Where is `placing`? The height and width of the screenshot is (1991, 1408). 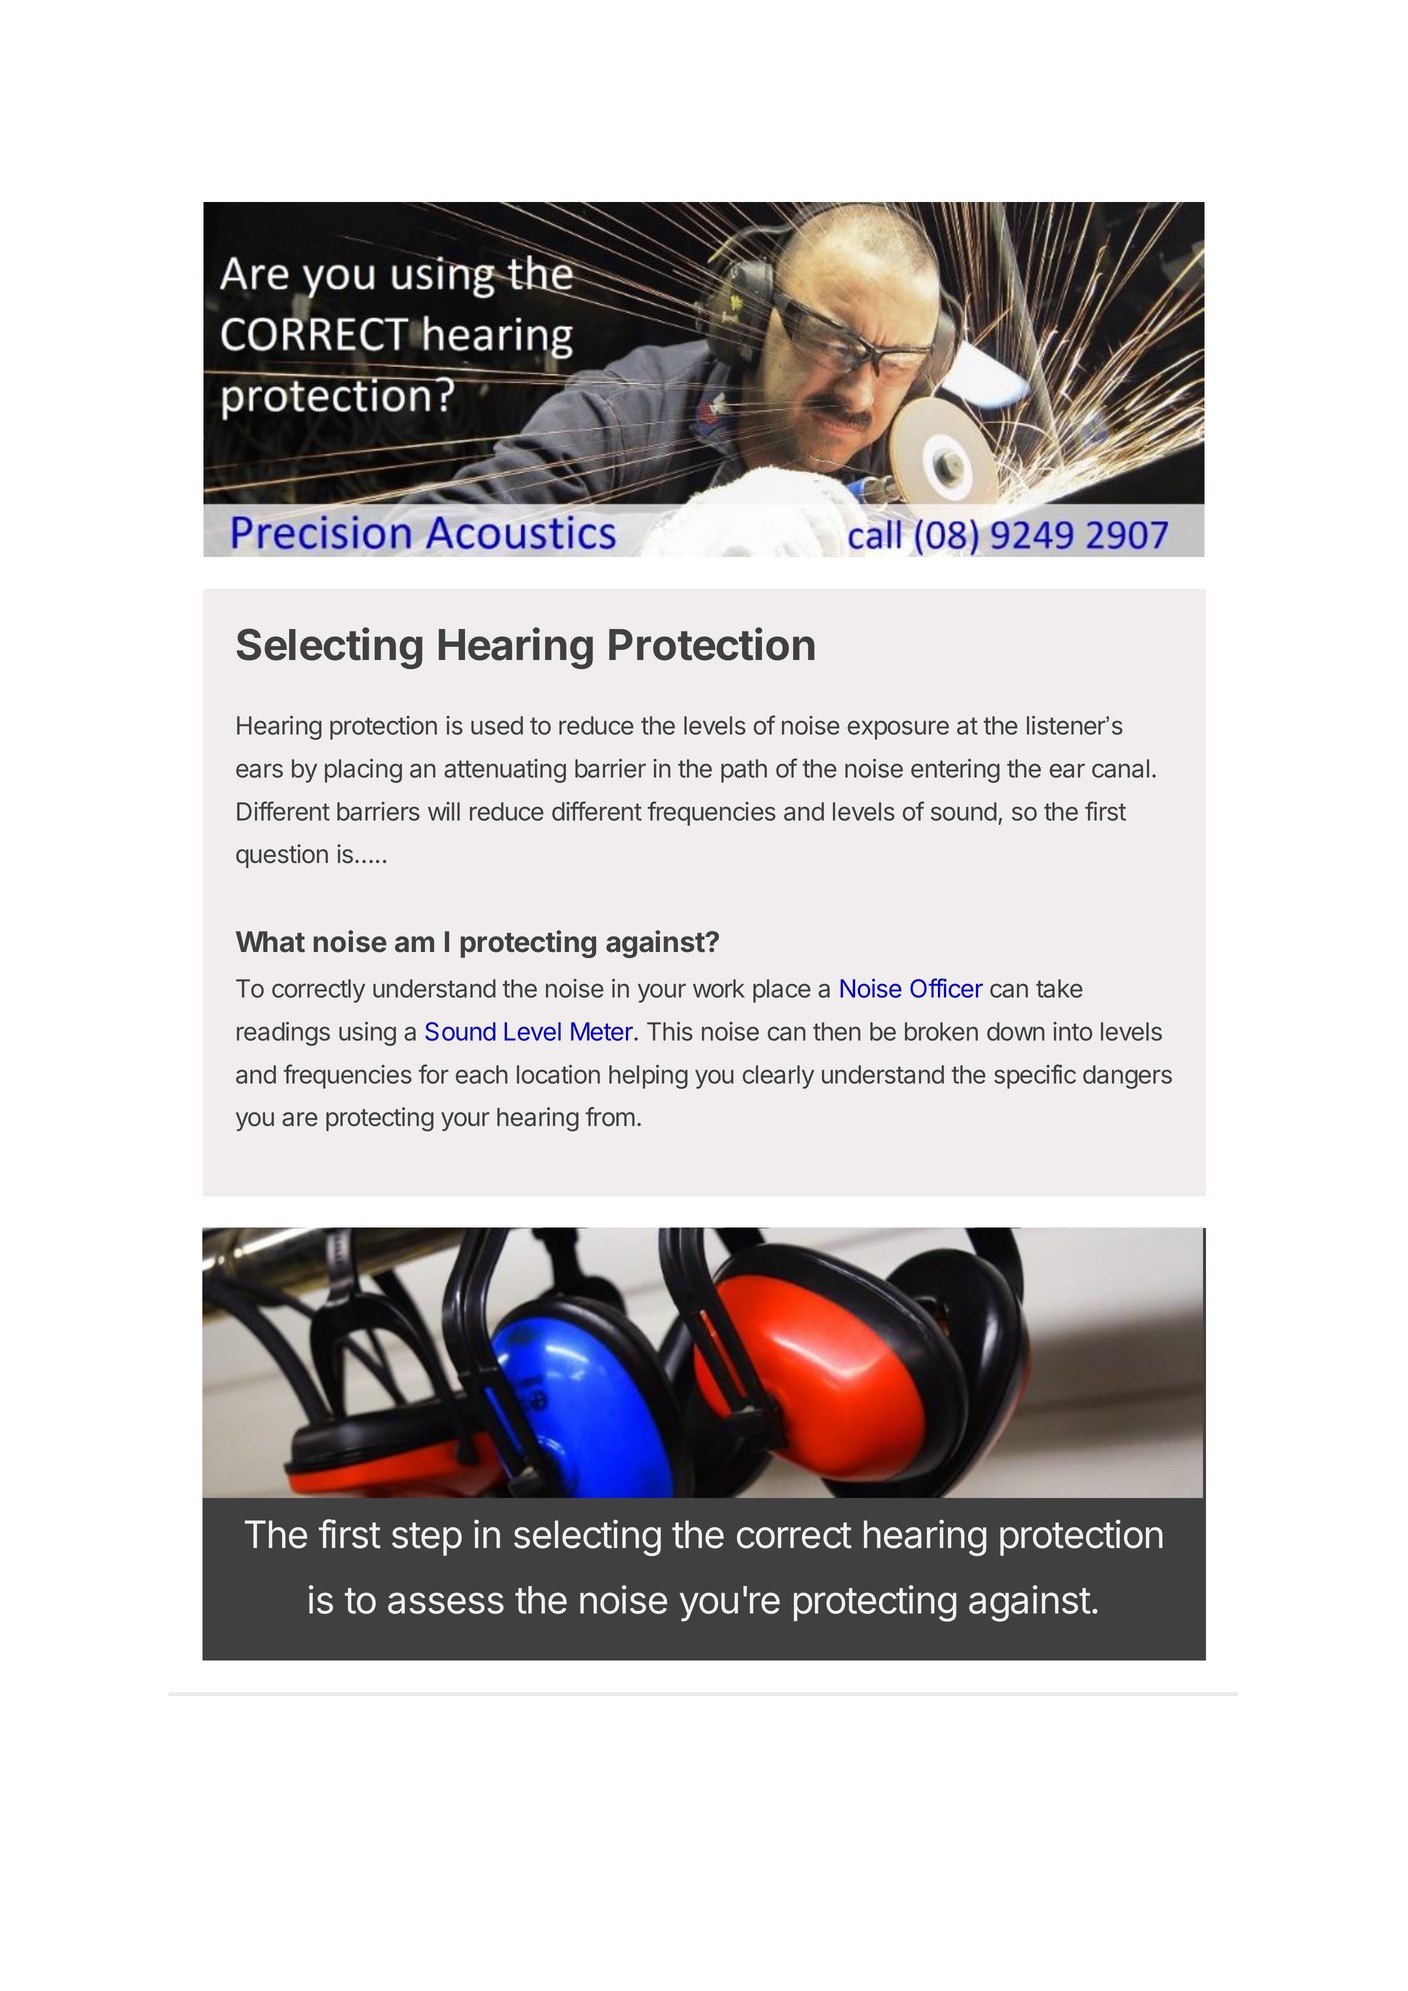
placing is located at coordinates (363, 771).
